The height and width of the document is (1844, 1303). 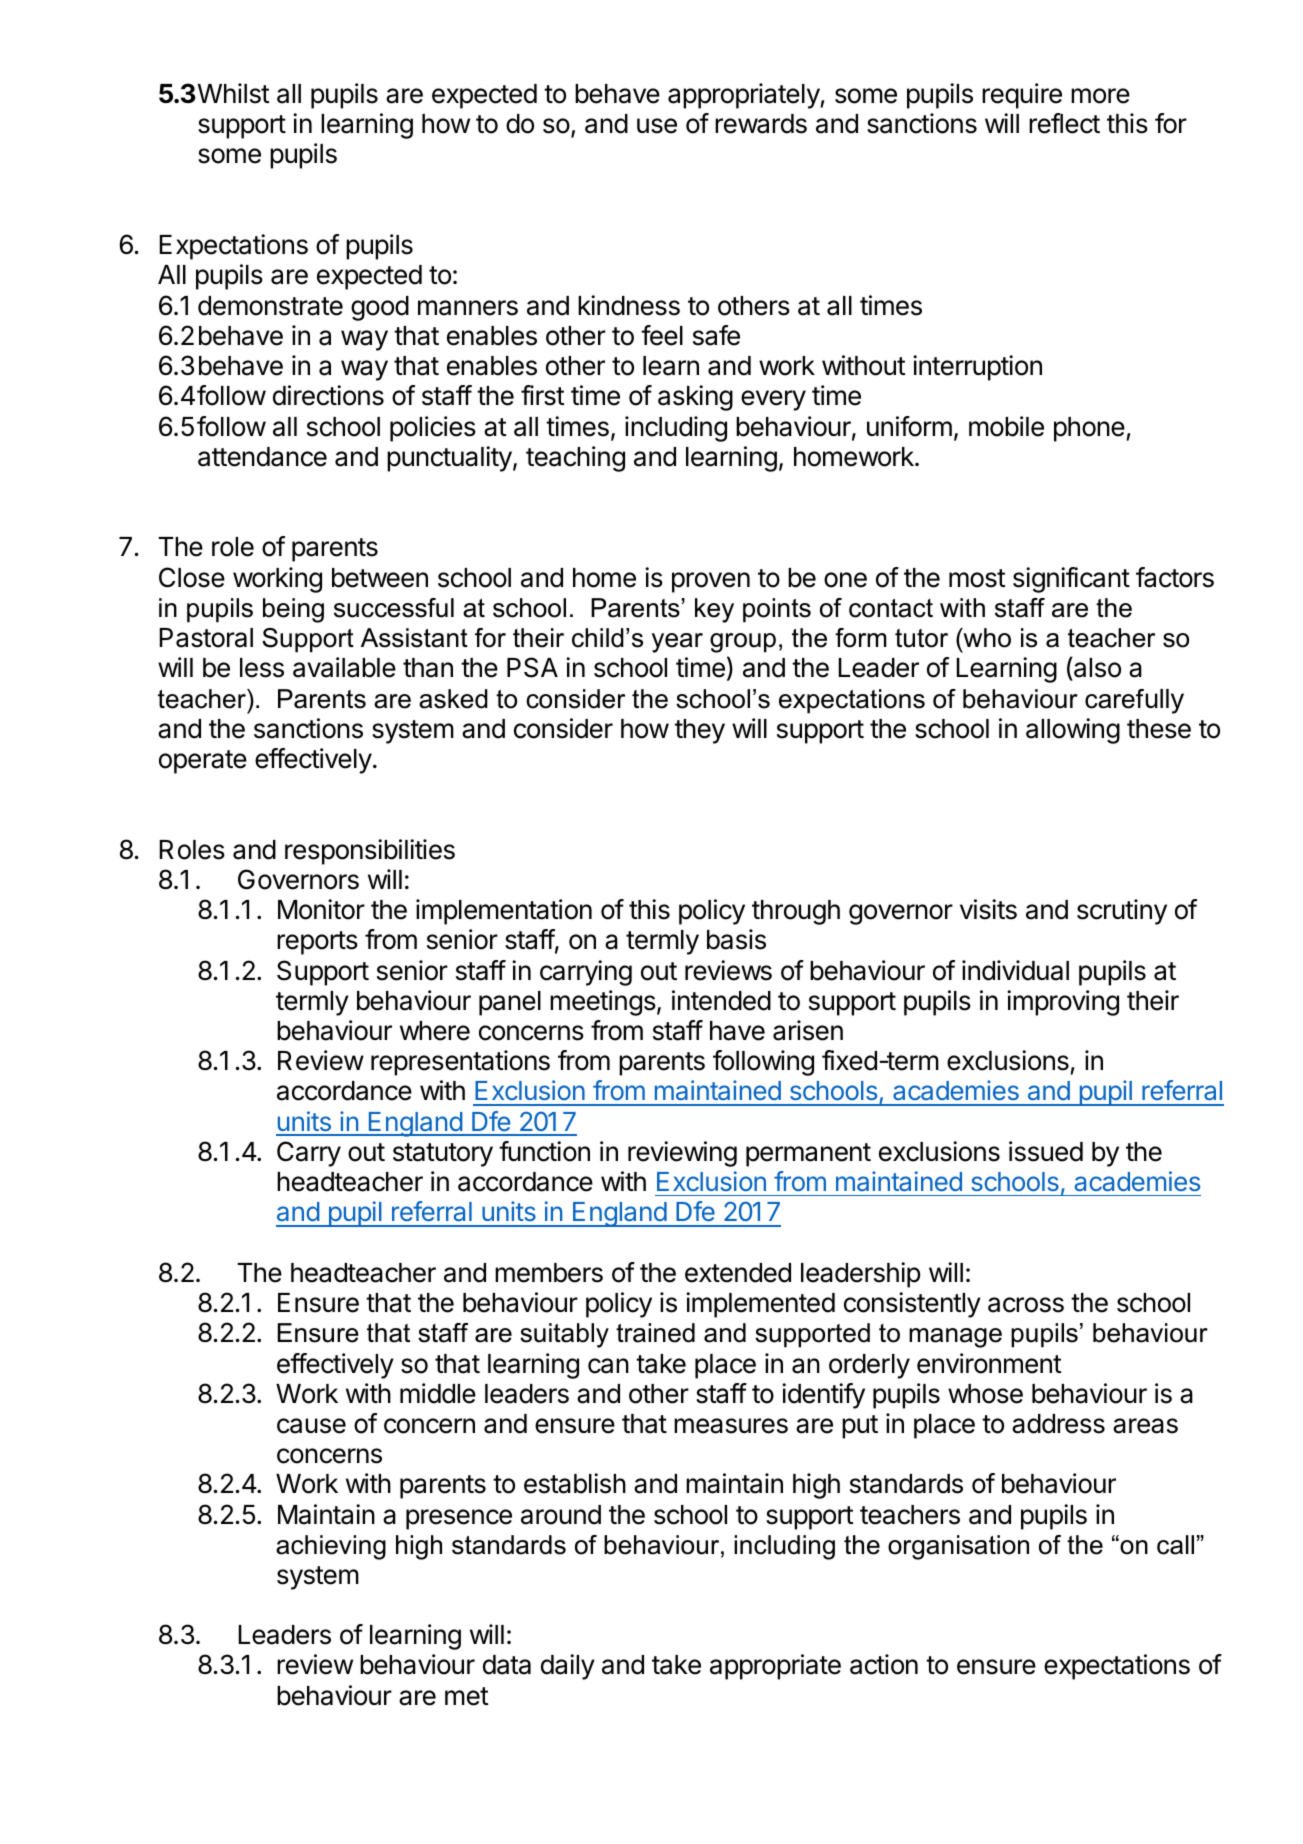 What do you see at coordinates (380, 308) in the document?
I see `good` at bounding box center [380, 308].
